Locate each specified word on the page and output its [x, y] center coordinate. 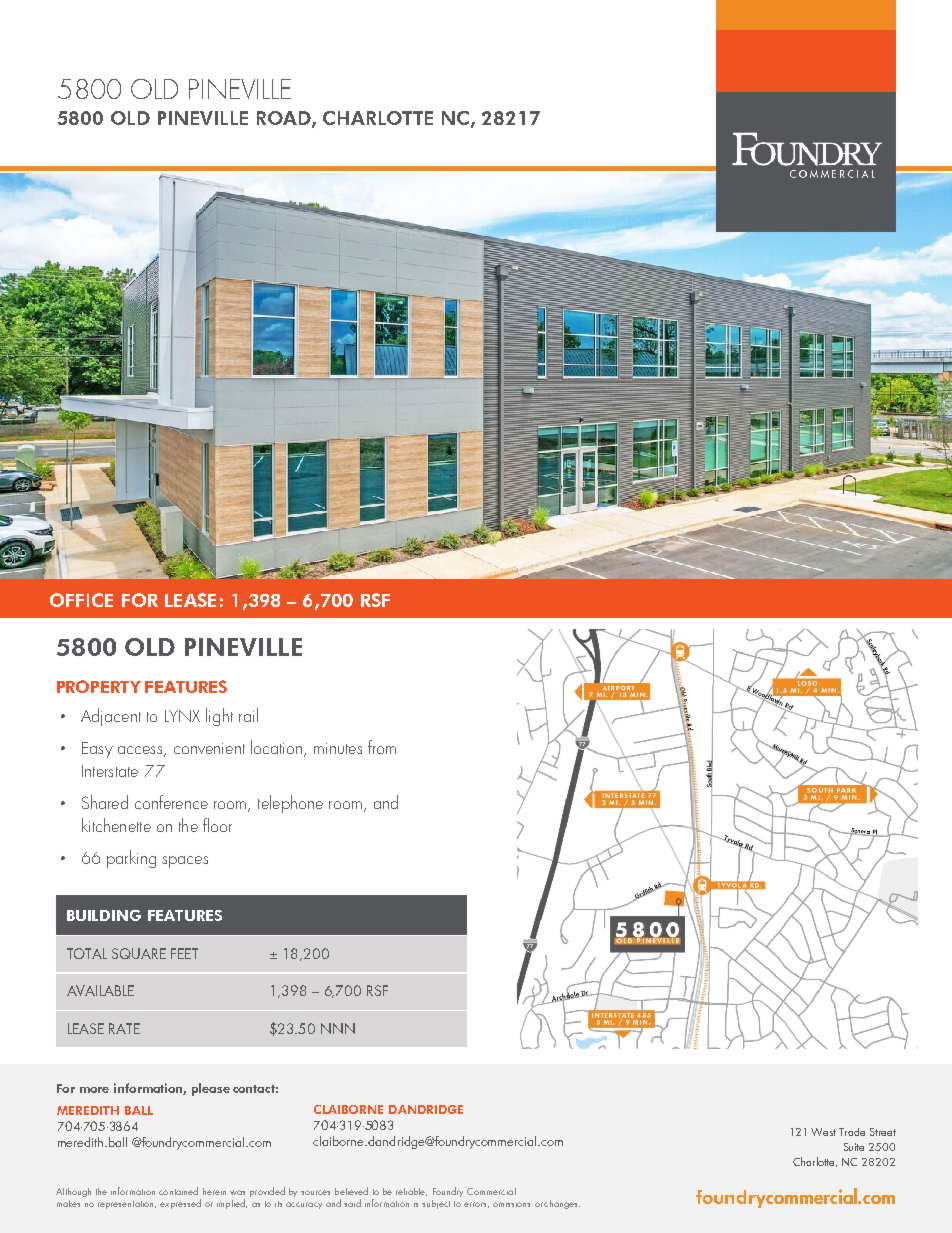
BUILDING [104, 915]
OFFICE [81, 600]
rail [248, 715]
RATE [124, 1028]
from [382, 747]
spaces [185, 862]
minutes [338, 748]
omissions [511, 1204]
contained [178, 1191]
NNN [338, 1028]
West [823, 1132]
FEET [184, 953]
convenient [209, 748]
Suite [854, 1147]
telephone [290, 804]
